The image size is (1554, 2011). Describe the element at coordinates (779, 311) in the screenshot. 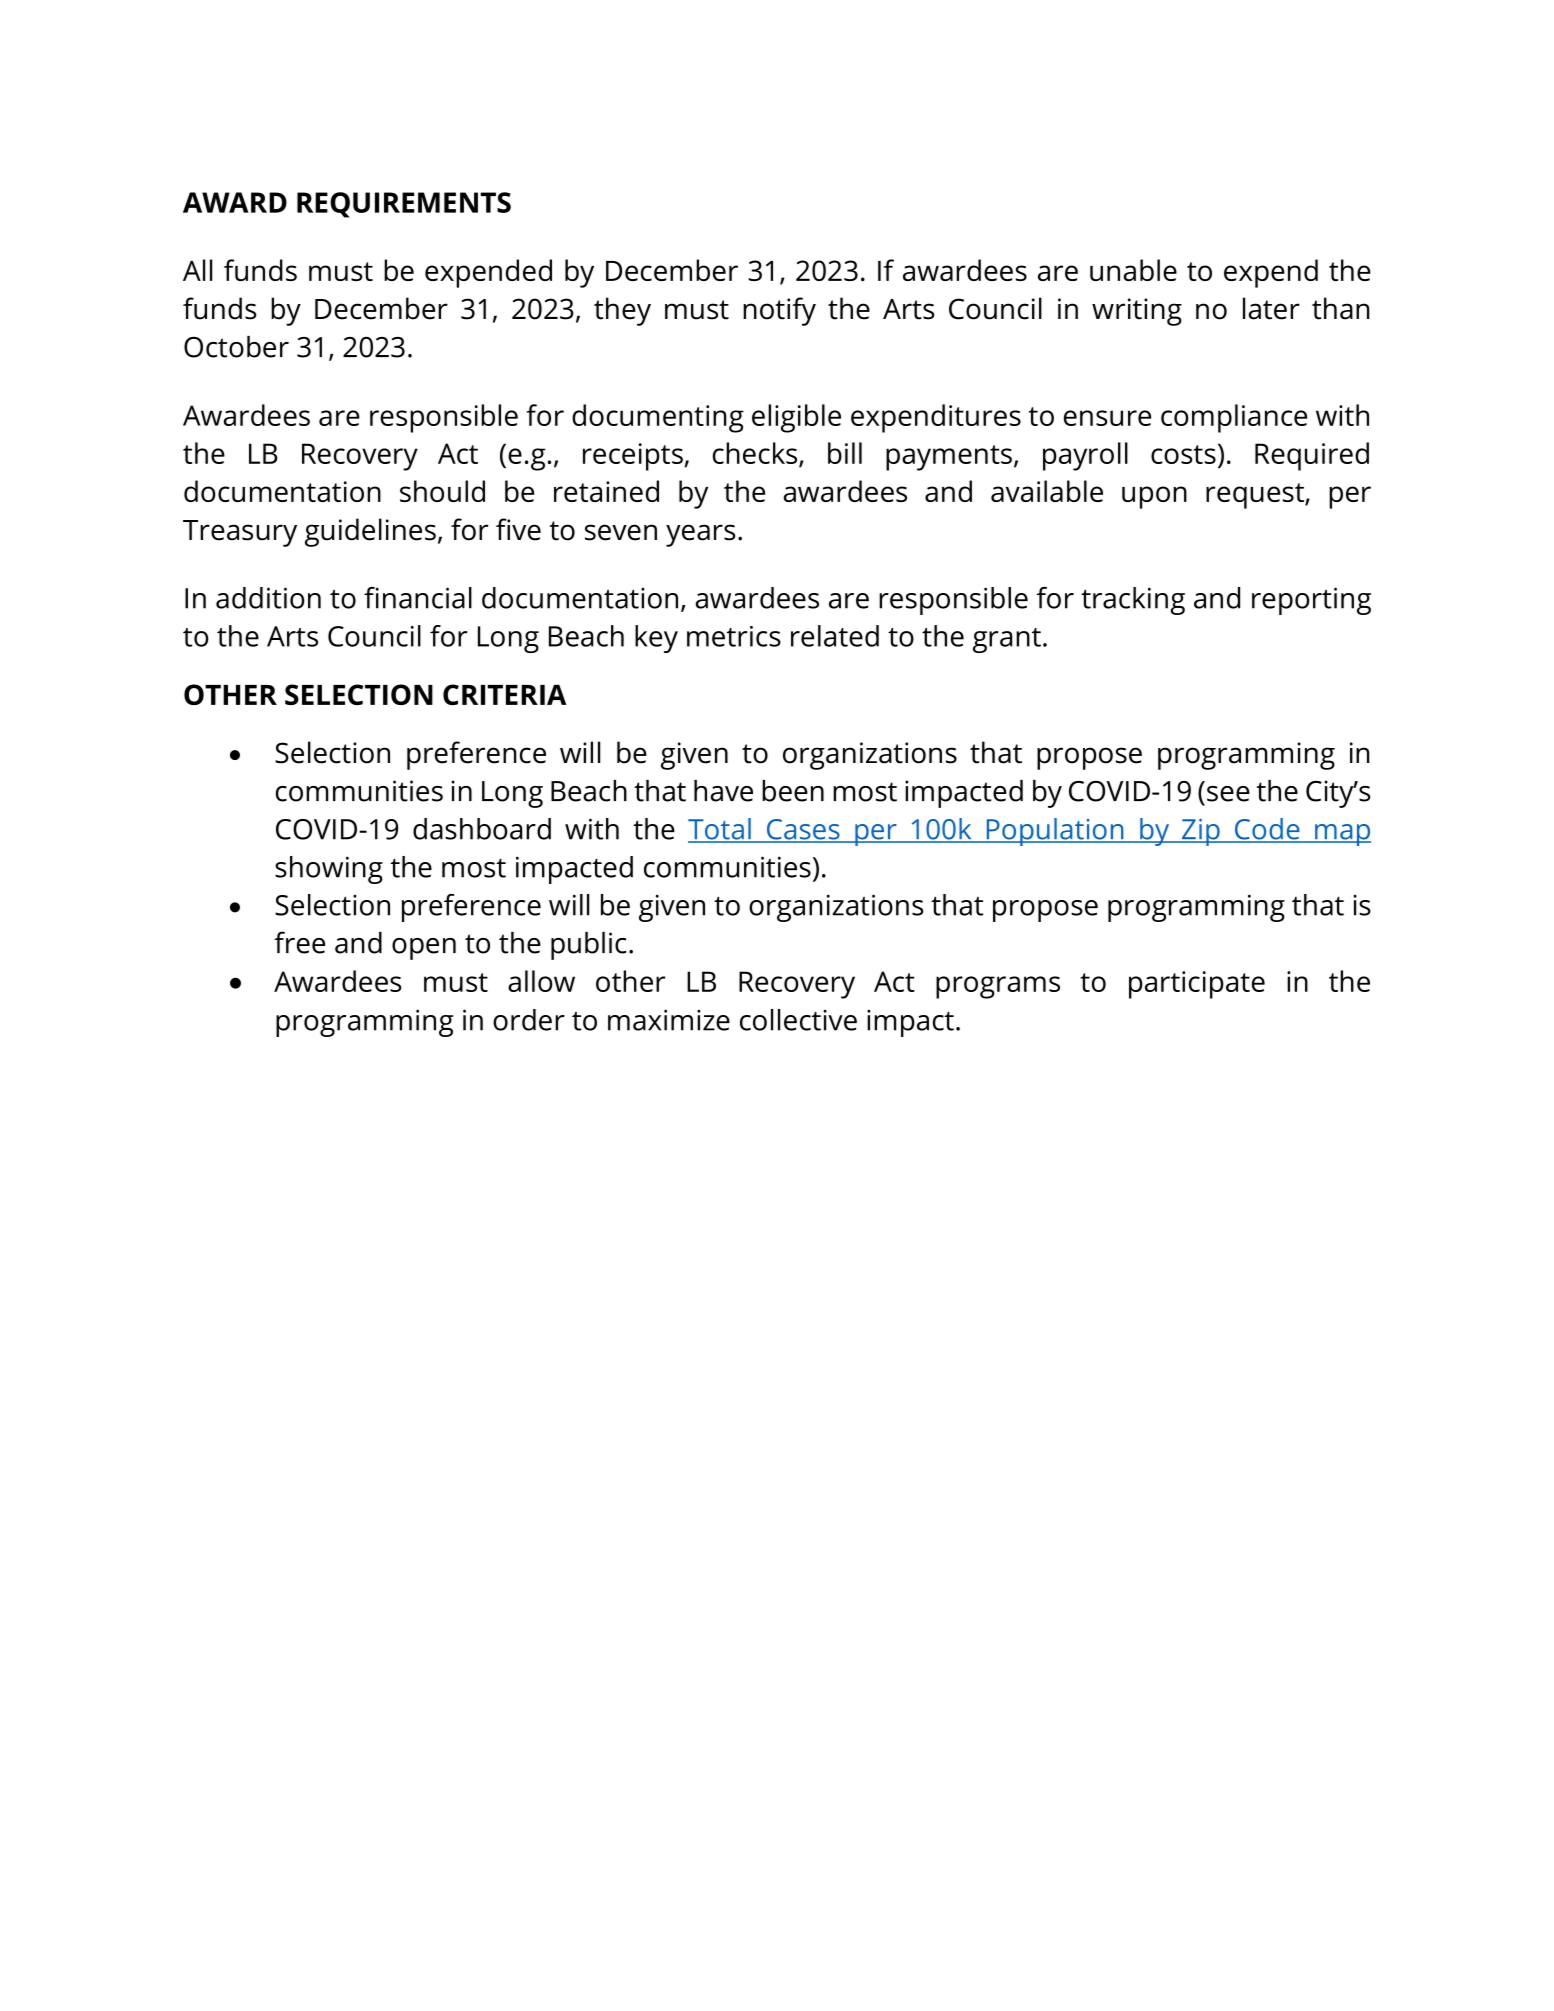

I see `notify` at that location.
